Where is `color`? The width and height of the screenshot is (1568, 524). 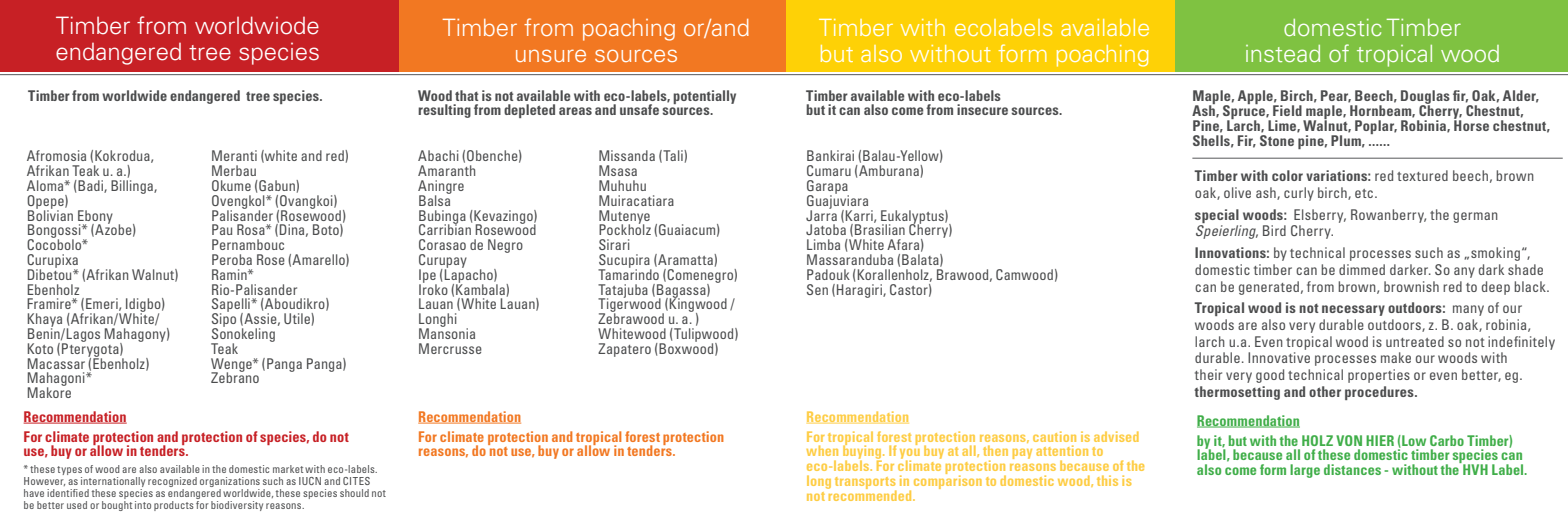
color is located at coordinates (1287, 175).
